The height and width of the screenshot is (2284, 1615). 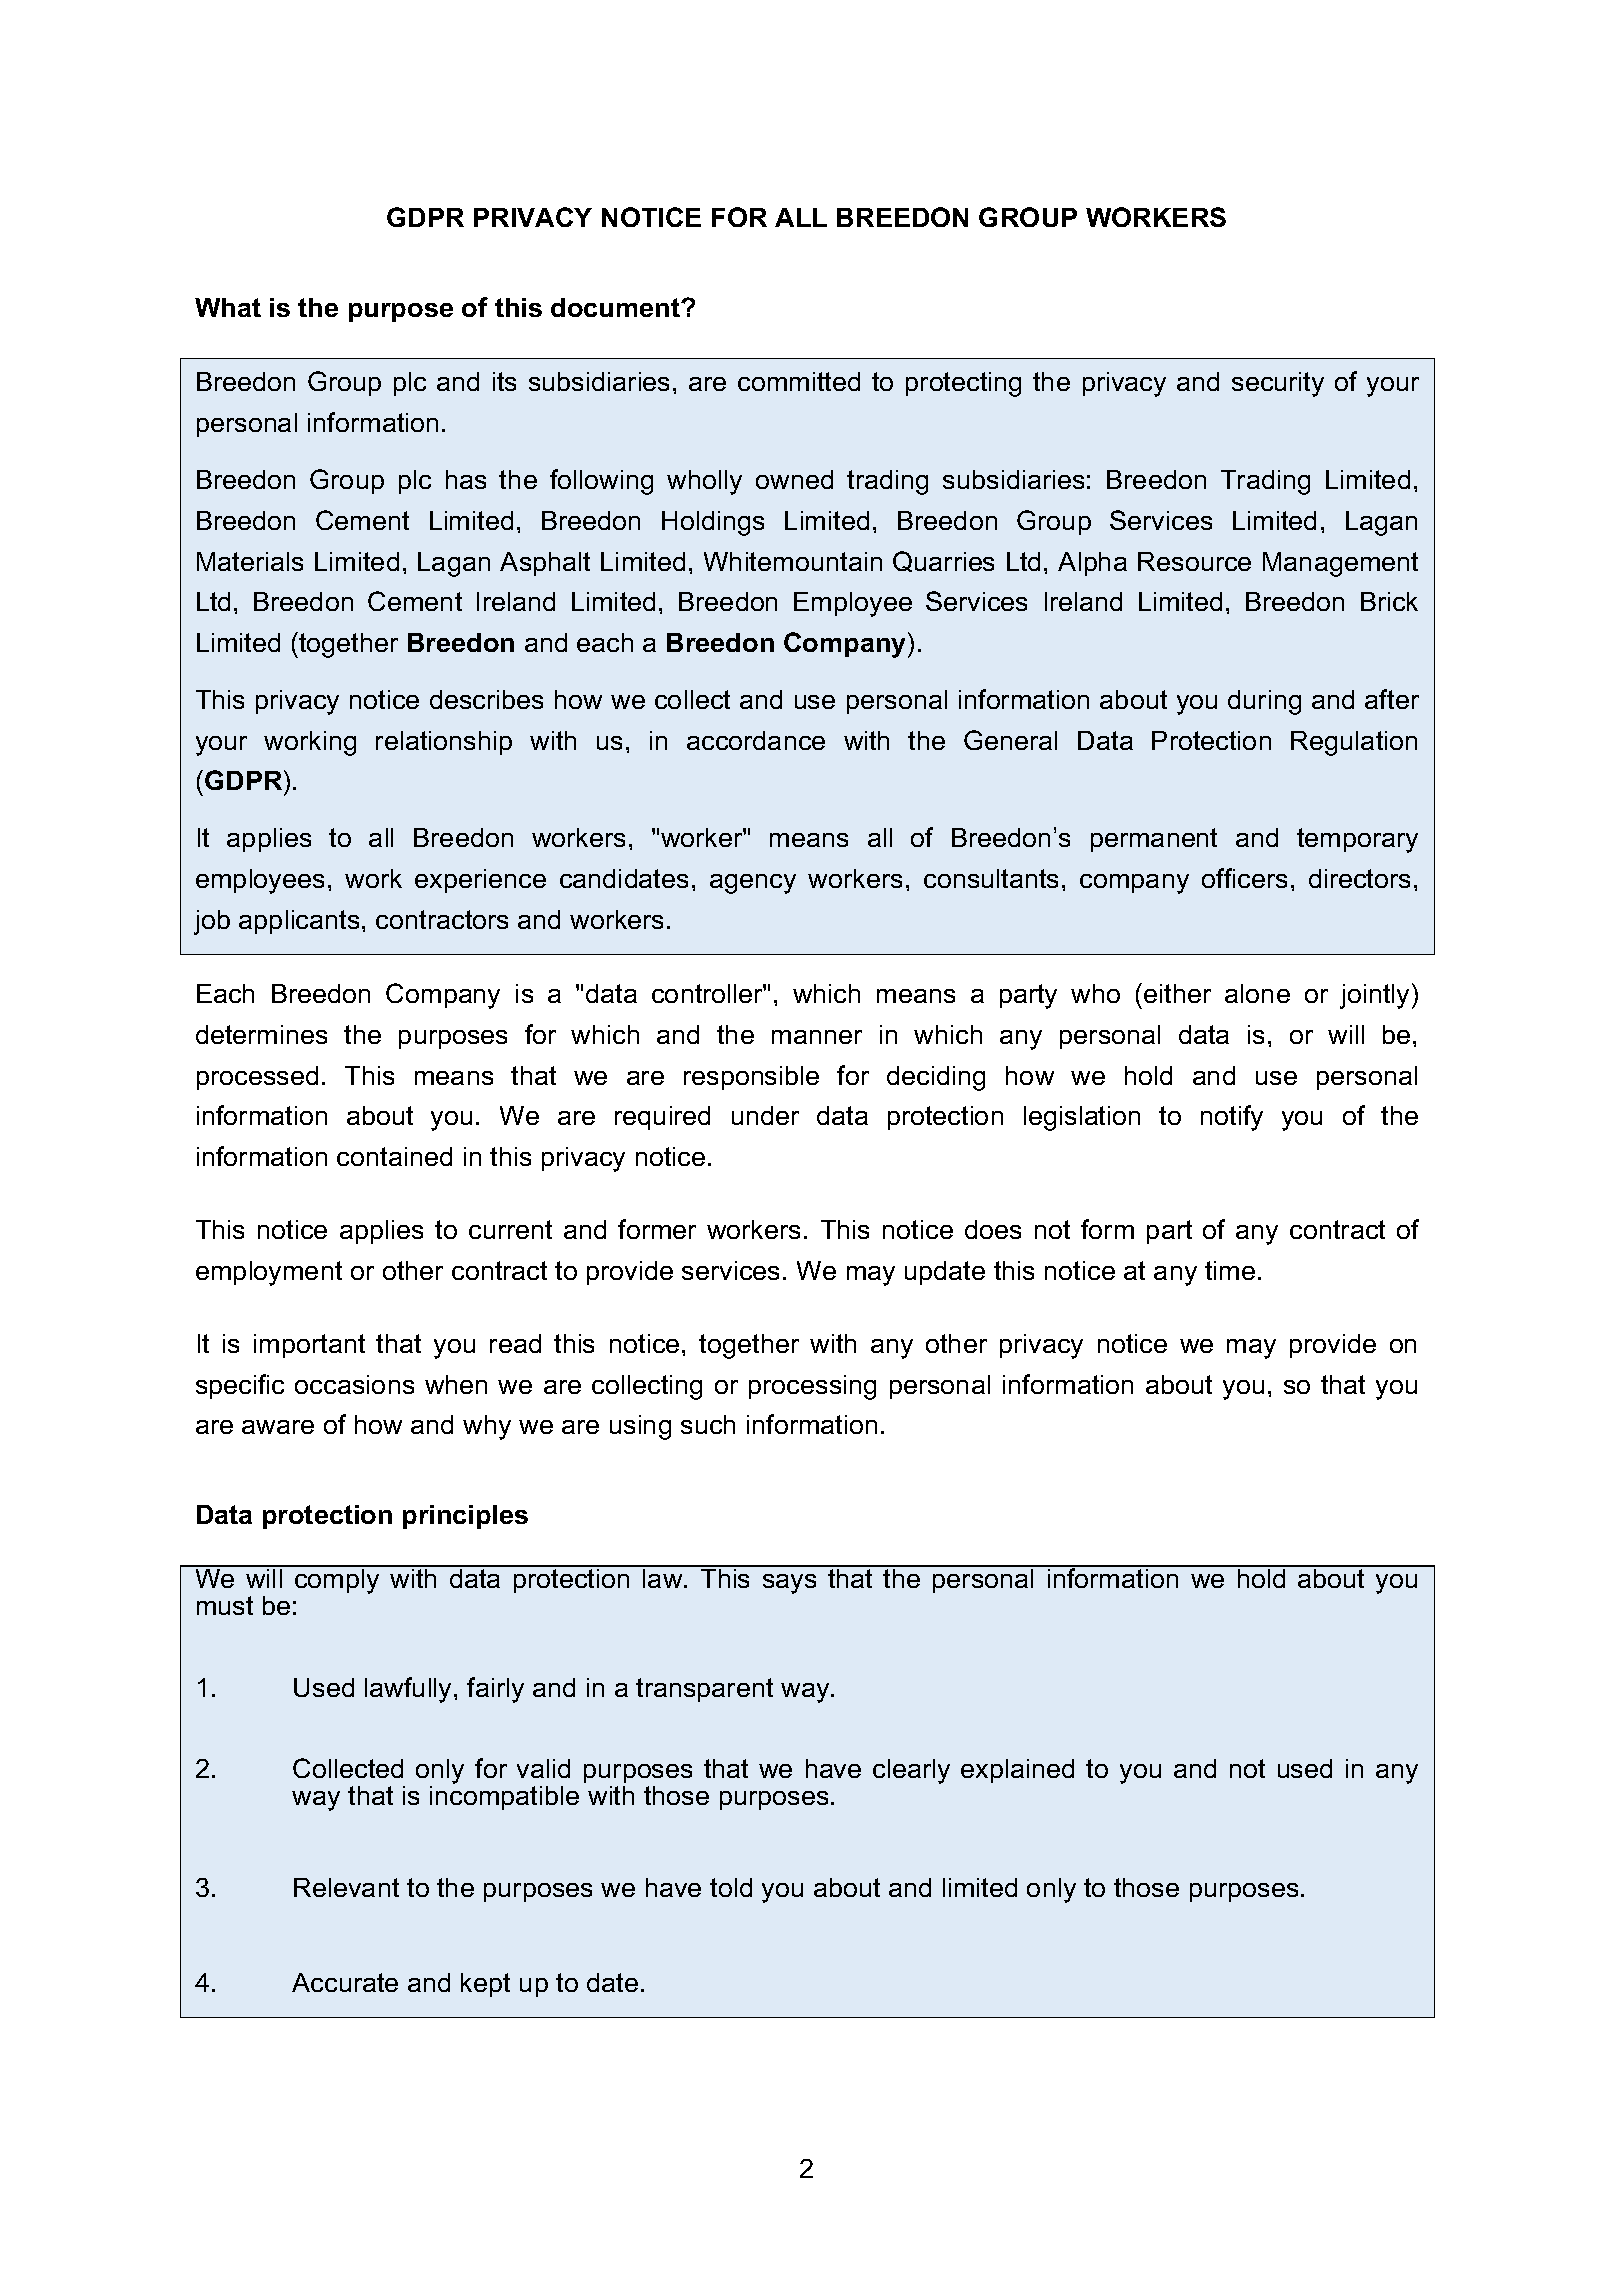 What do you see at coordinates (799, 381) in the screenshot?
I see `committed` at bounding box center [799, 381].
